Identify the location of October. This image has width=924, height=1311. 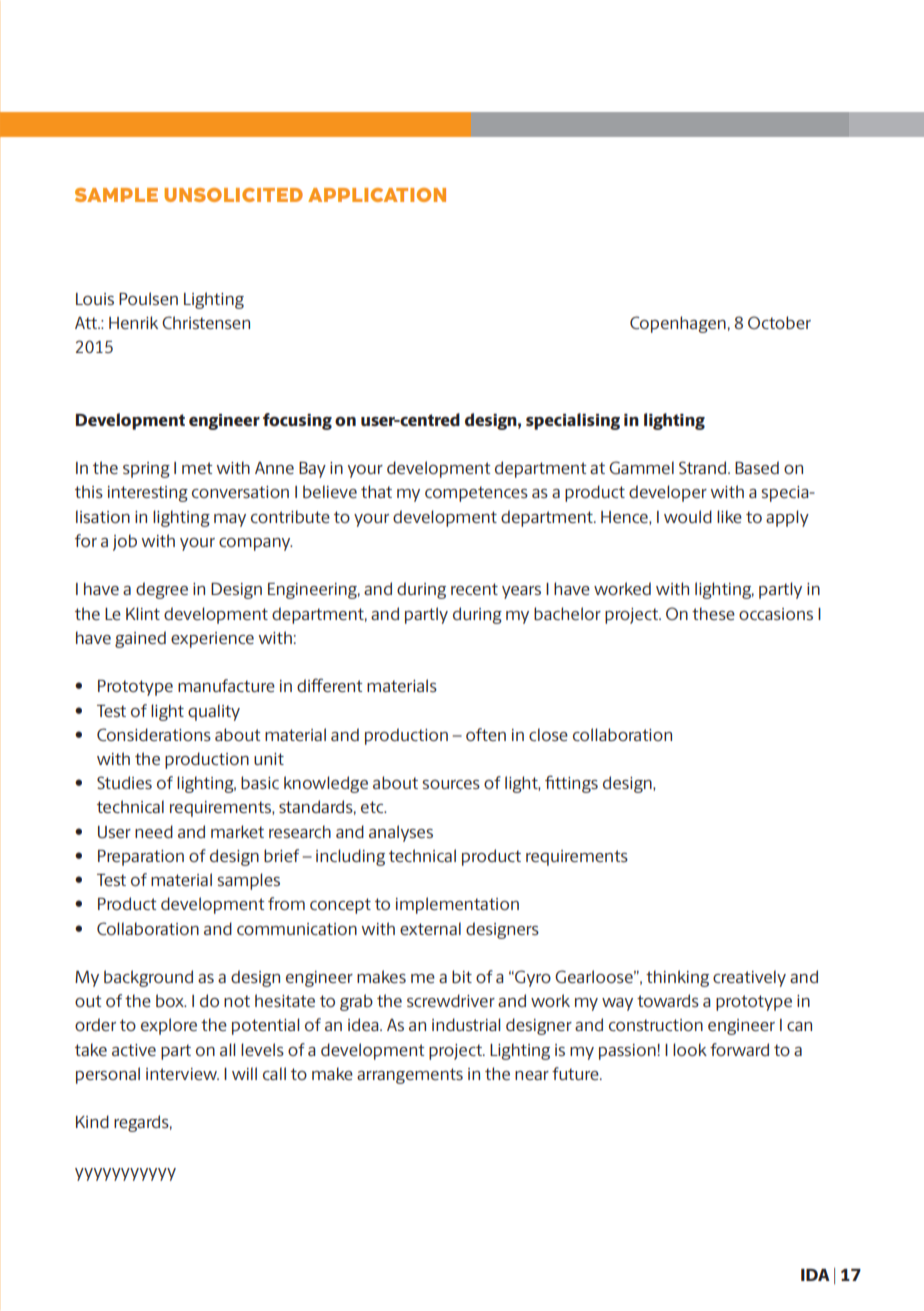
(779, 322).
